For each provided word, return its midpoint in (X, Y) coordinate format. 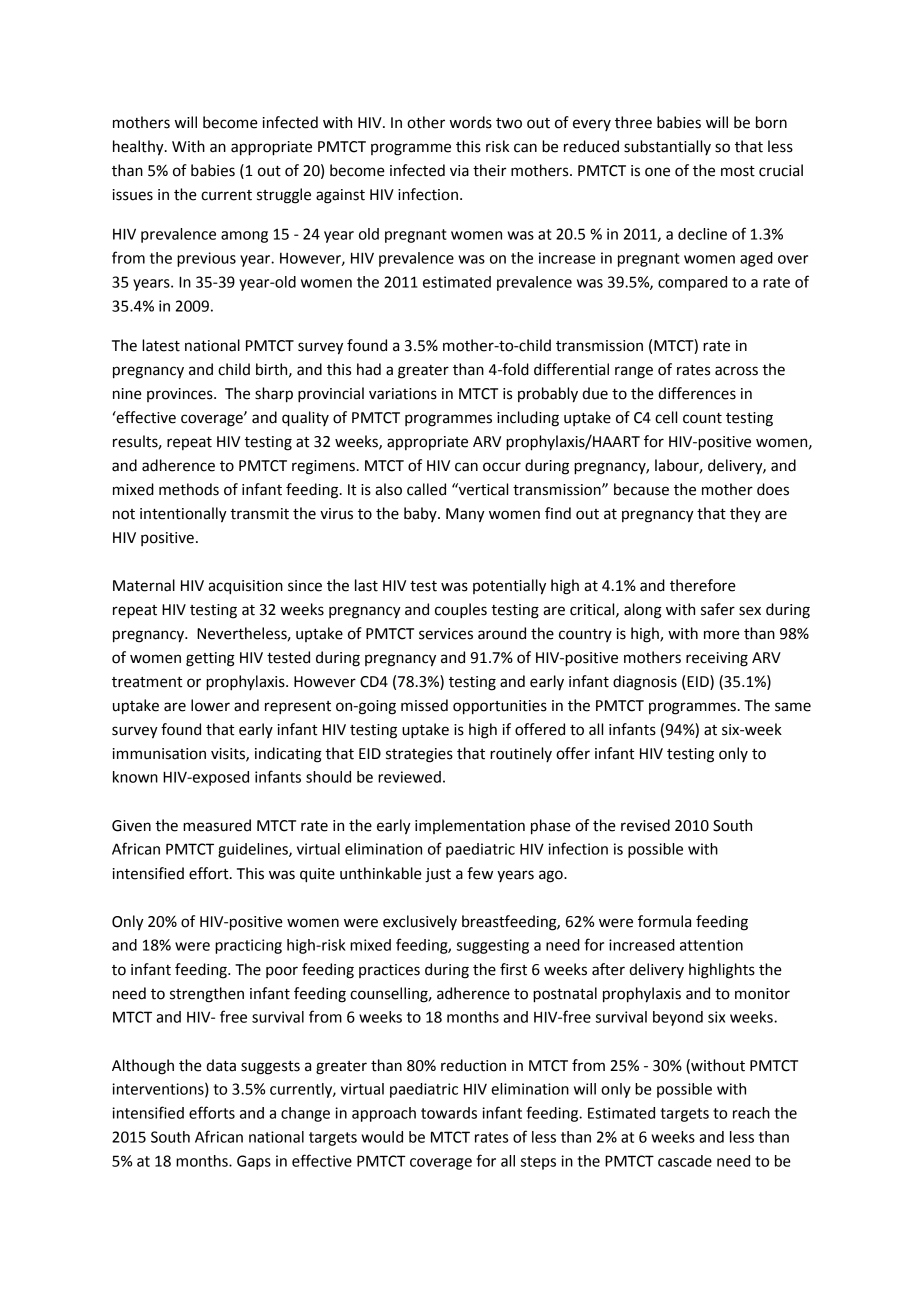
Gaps (254, 1162)
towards (449, 1113)
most (738, 171)
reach (751, 1113)
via (459, 171)
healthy (139, 148)
